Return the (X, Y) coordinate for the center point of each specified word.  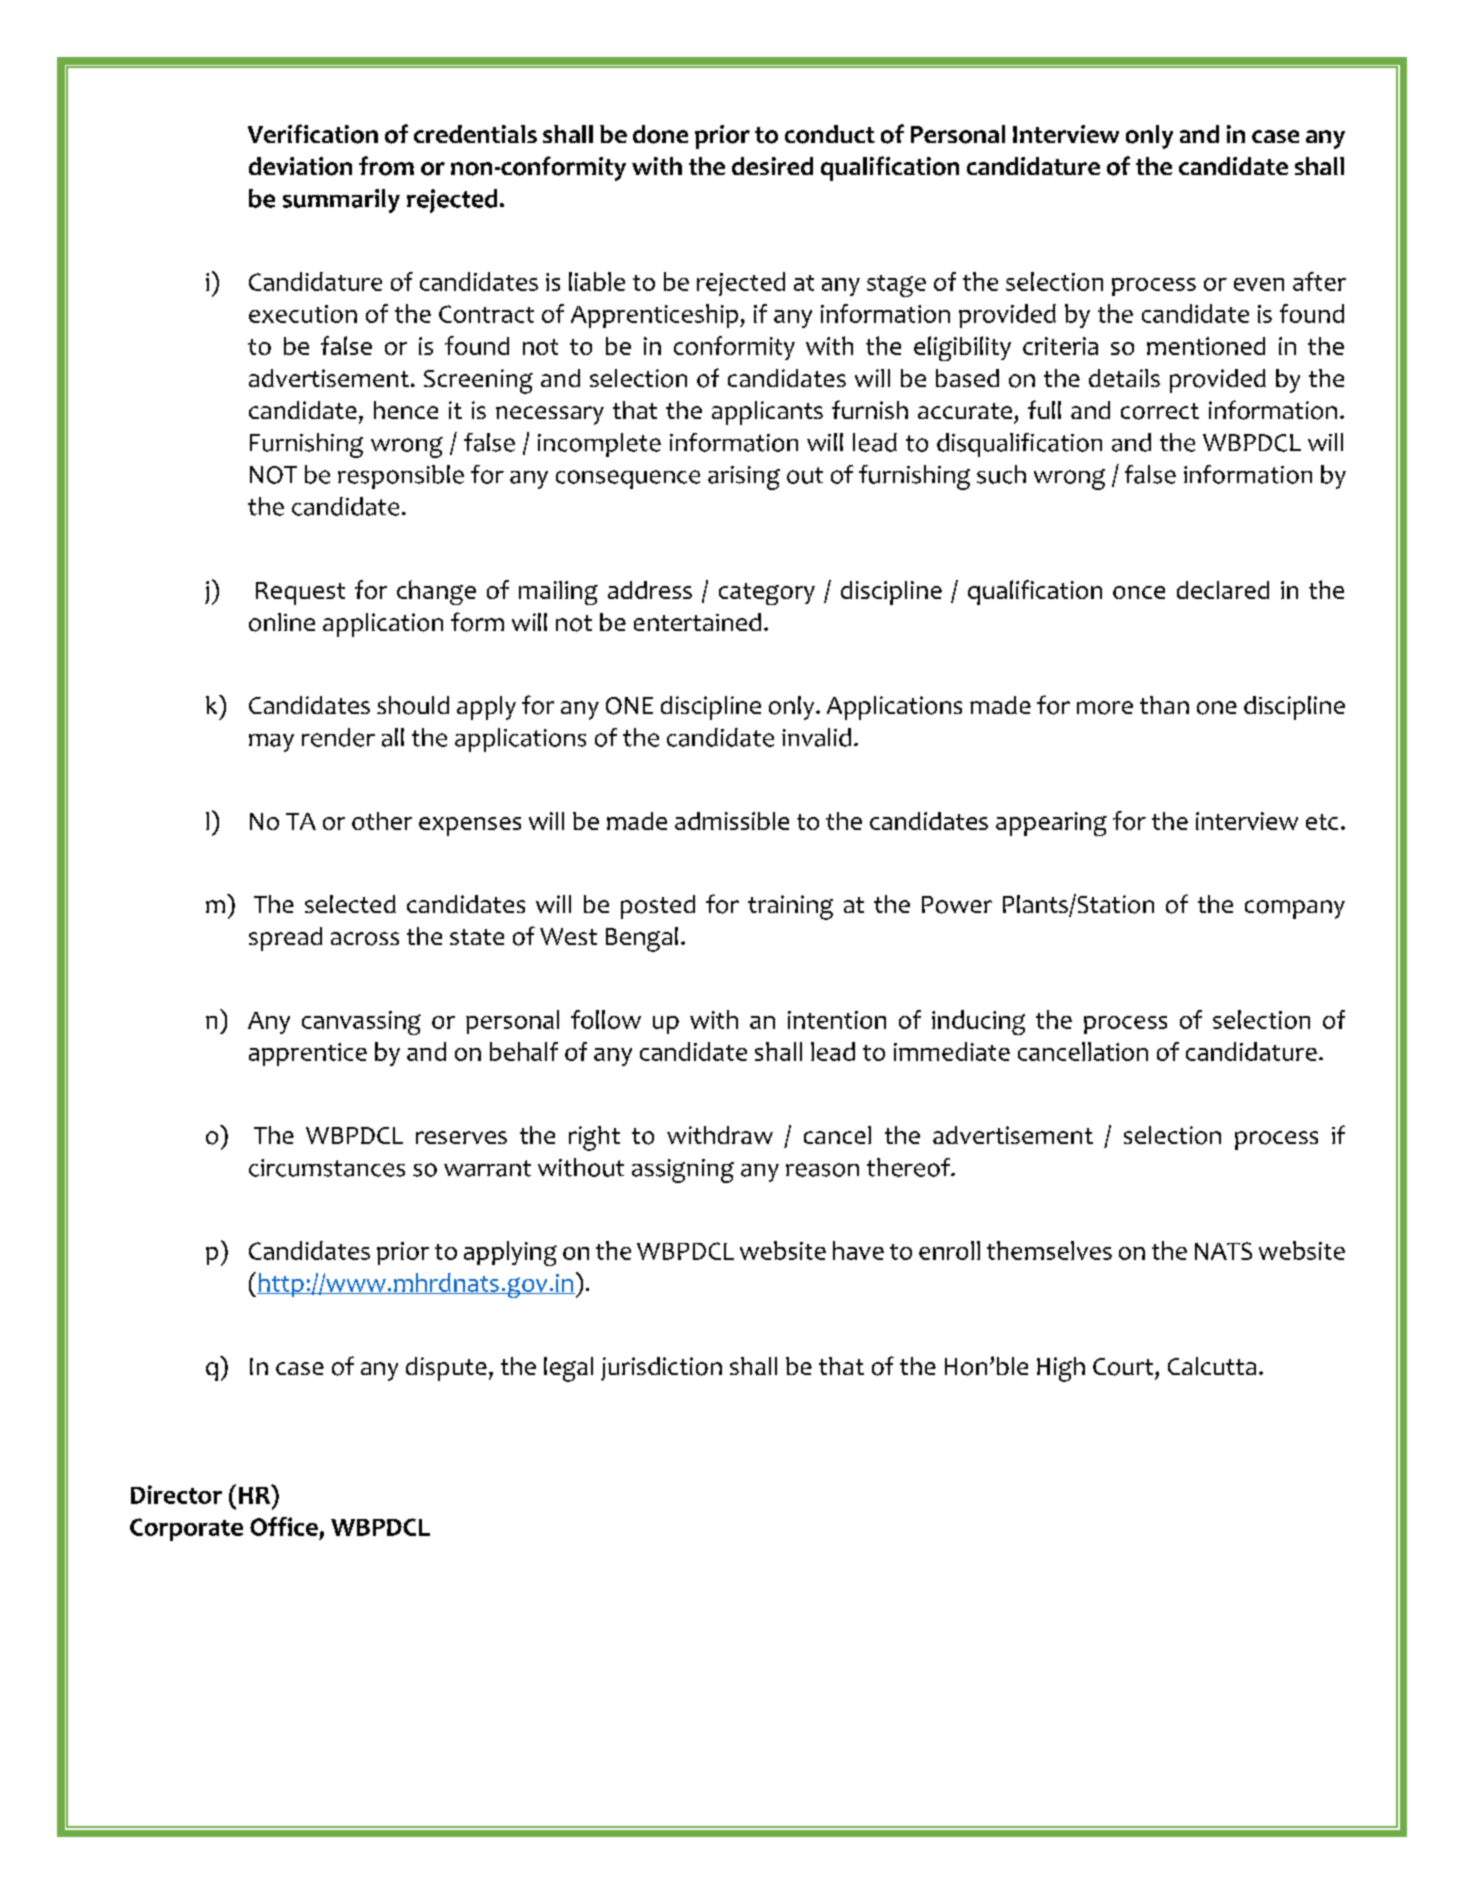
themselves (1049, 1250)
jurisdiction (661, 1369)
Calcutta (1212, 1366)
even (1259, 284)
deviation (300, 166)
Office (284, 1526)
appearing (1051, 824)
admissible (732, 821)
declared (1223, 590)
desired (772, 166)
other (382, 821)
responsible (401, 477)
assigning (683, 1171)
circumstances (327, 1168)
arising (744, 478)
